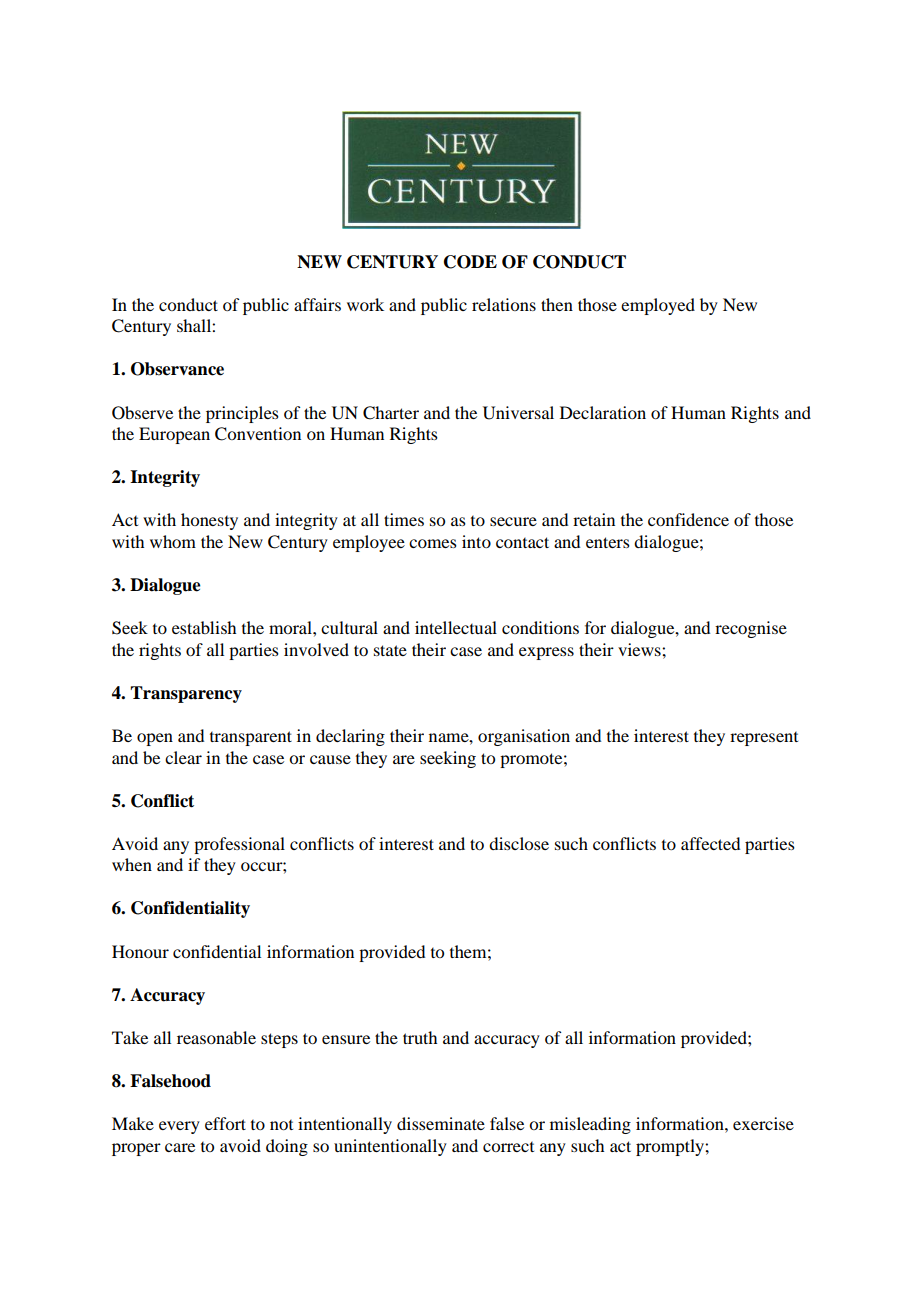  What do you see at coordinates (225, 1123) in the image?
I see `effort` at bounding box center [225, 1123].
